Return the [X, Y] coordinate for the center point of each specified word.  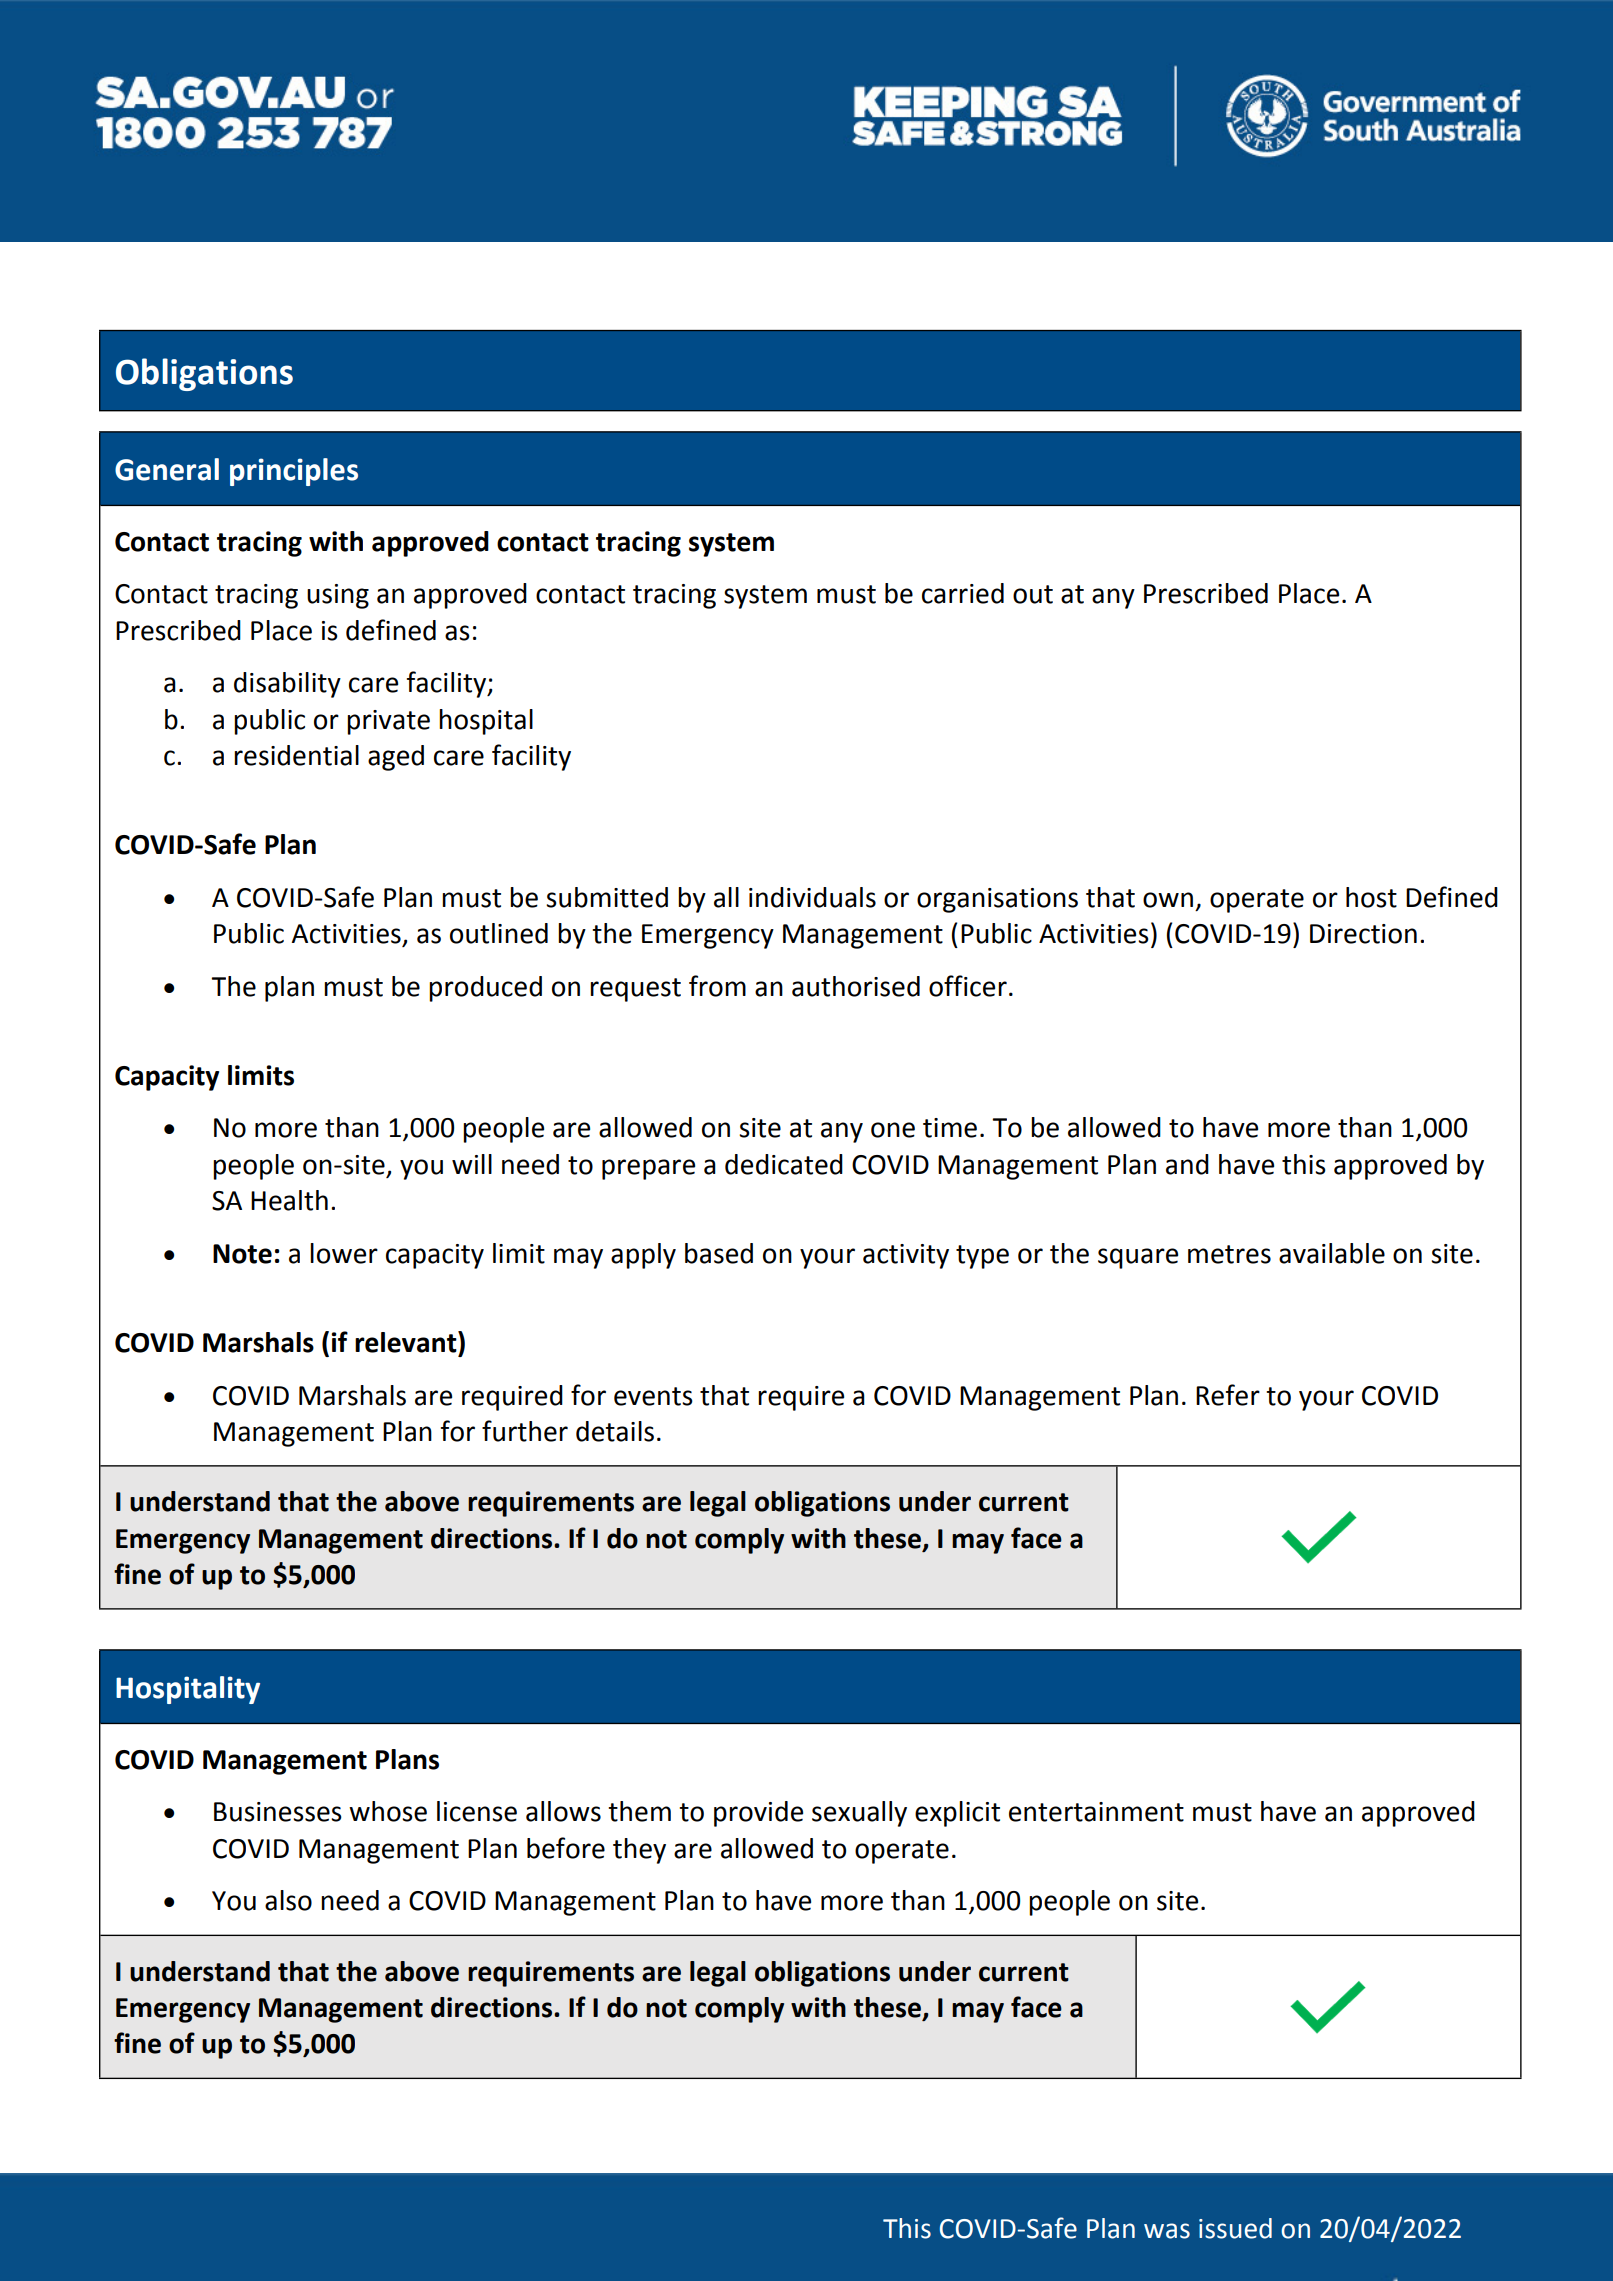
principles [294, 472]
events [653, 1396]
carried [963, 593]
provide [758, 1814]
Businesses [278, 1812]
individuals [812, 897]
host [1371, 897]
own [1168, 900]
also [288, 1900]
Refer [1228, 1395]
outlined [499, 933]
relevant [407, 1342]
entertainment [1096, 1812]
